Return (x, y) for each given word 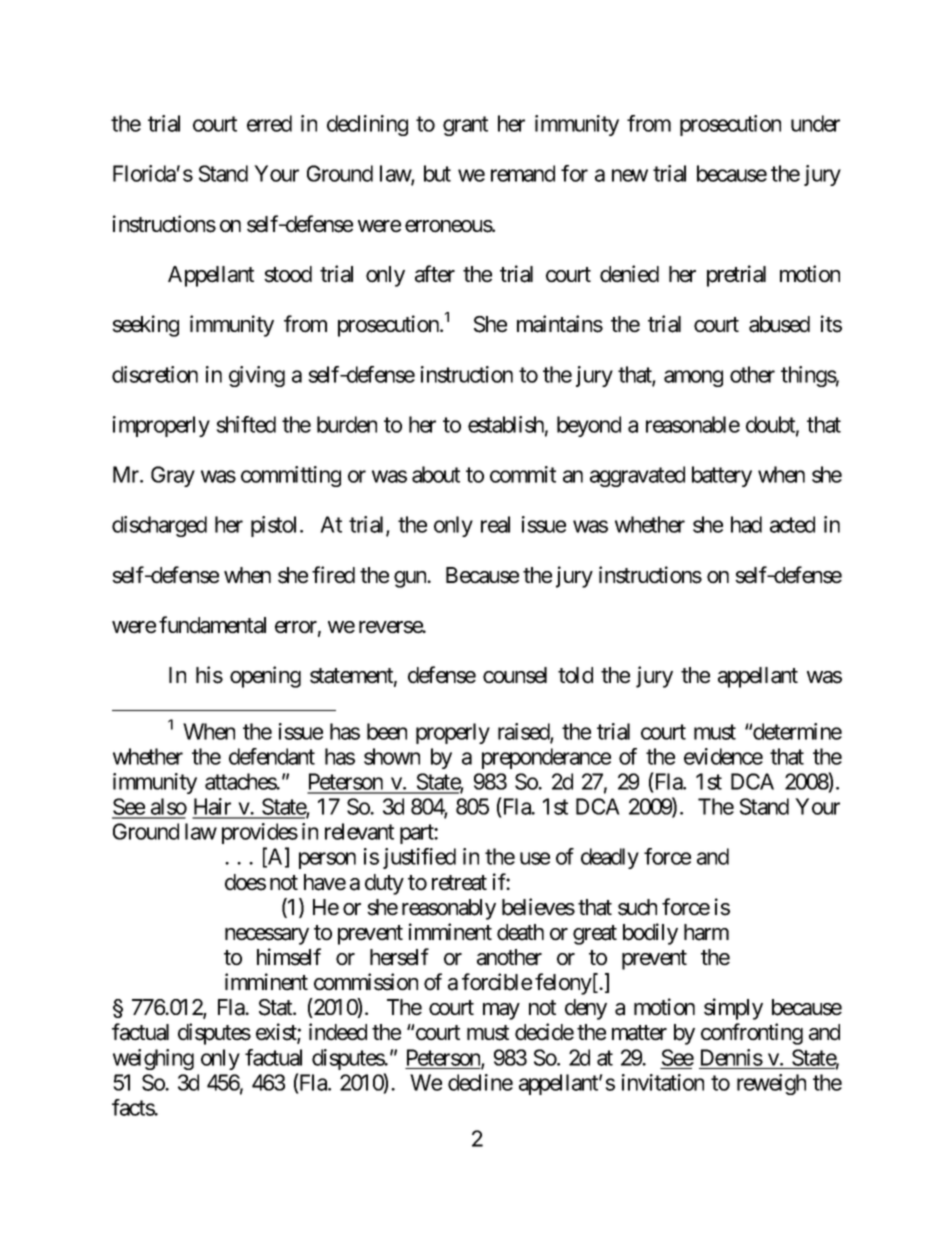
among (693, 378)
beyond (589, 426)
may (501, 1011)
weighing (153, 1059)
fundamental (212, 625)
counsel (515, 675)
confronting (752, 1034)
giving (257, 376)
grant (465, 126)
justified (419, 858)
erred (269, 123)
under (815, 123)
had (746, 524)
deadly (610, 858)
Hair (213, 808)
